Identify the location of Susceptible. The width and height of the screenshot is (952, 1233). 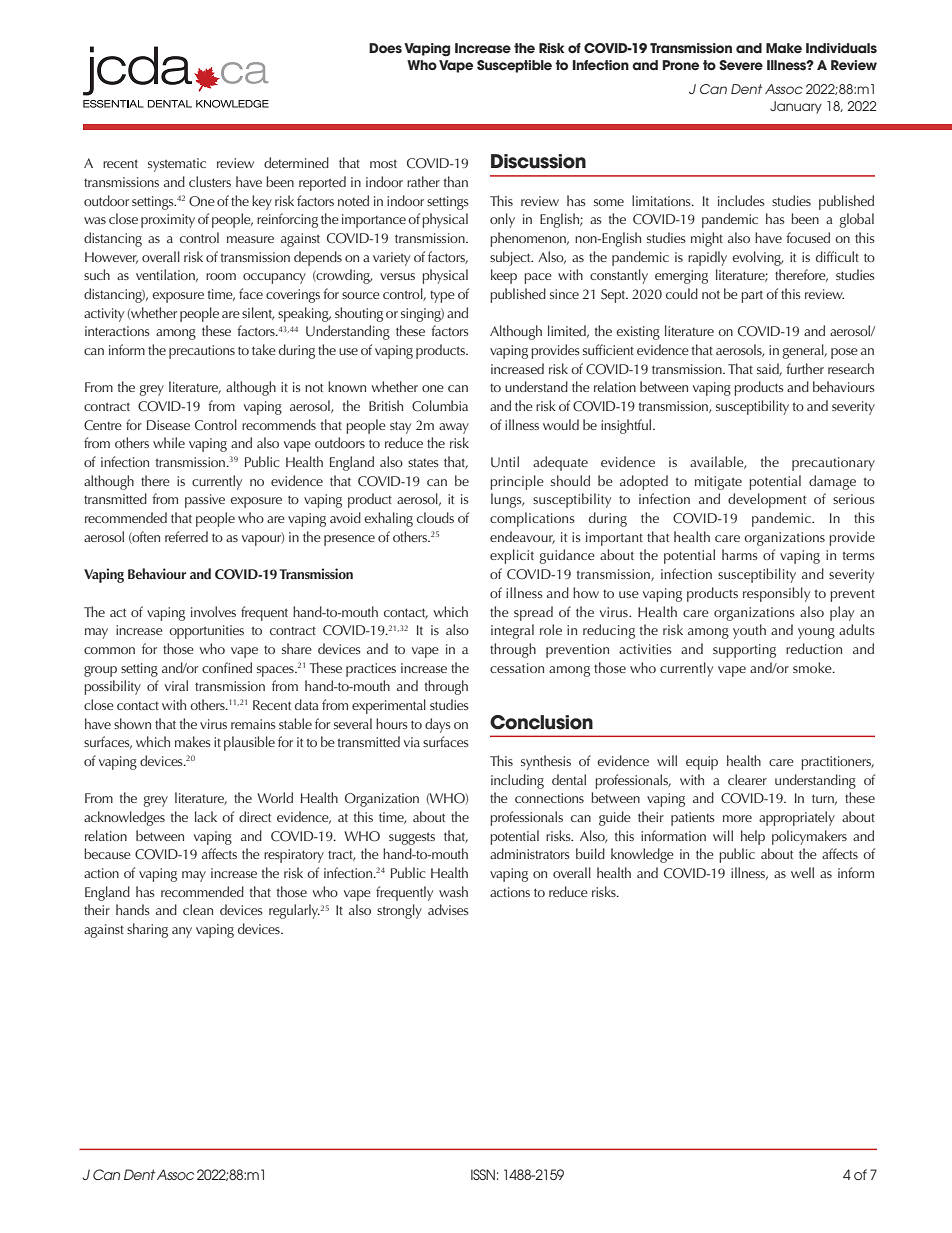
(514, 66).
